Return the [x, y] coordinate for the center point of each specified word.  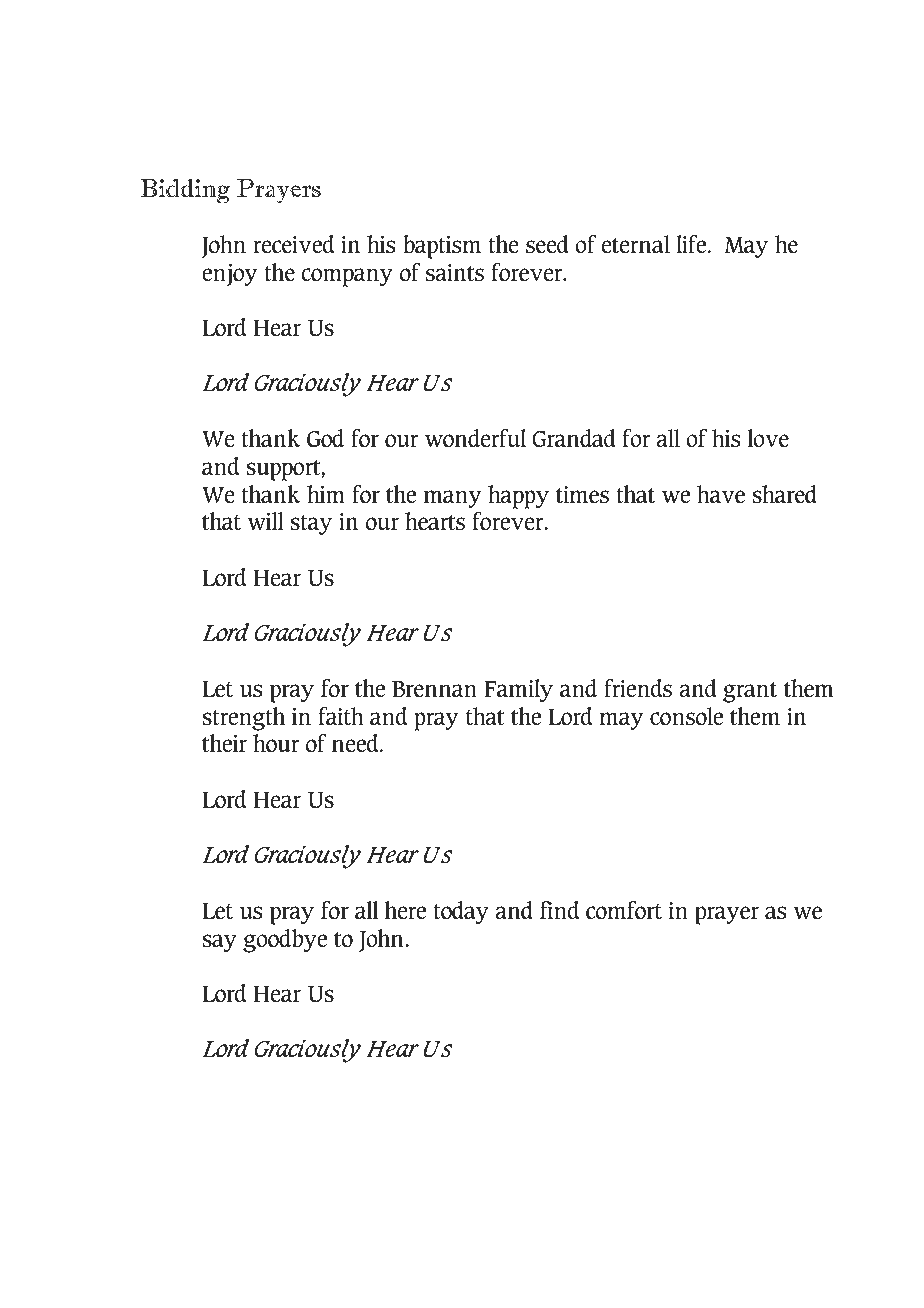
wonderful [475, 438]
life [692, 244]
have [721, 494]
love [768, 438]
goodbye [285, 941]
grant [750, 692]
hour [276, 743]
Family [518, 691]
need [356, 743]
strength [243, 719]
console [686, 716]
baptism [442, 247]
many [452, 499]
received [294, 244]
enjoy [229, 275]
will [266, 521]
